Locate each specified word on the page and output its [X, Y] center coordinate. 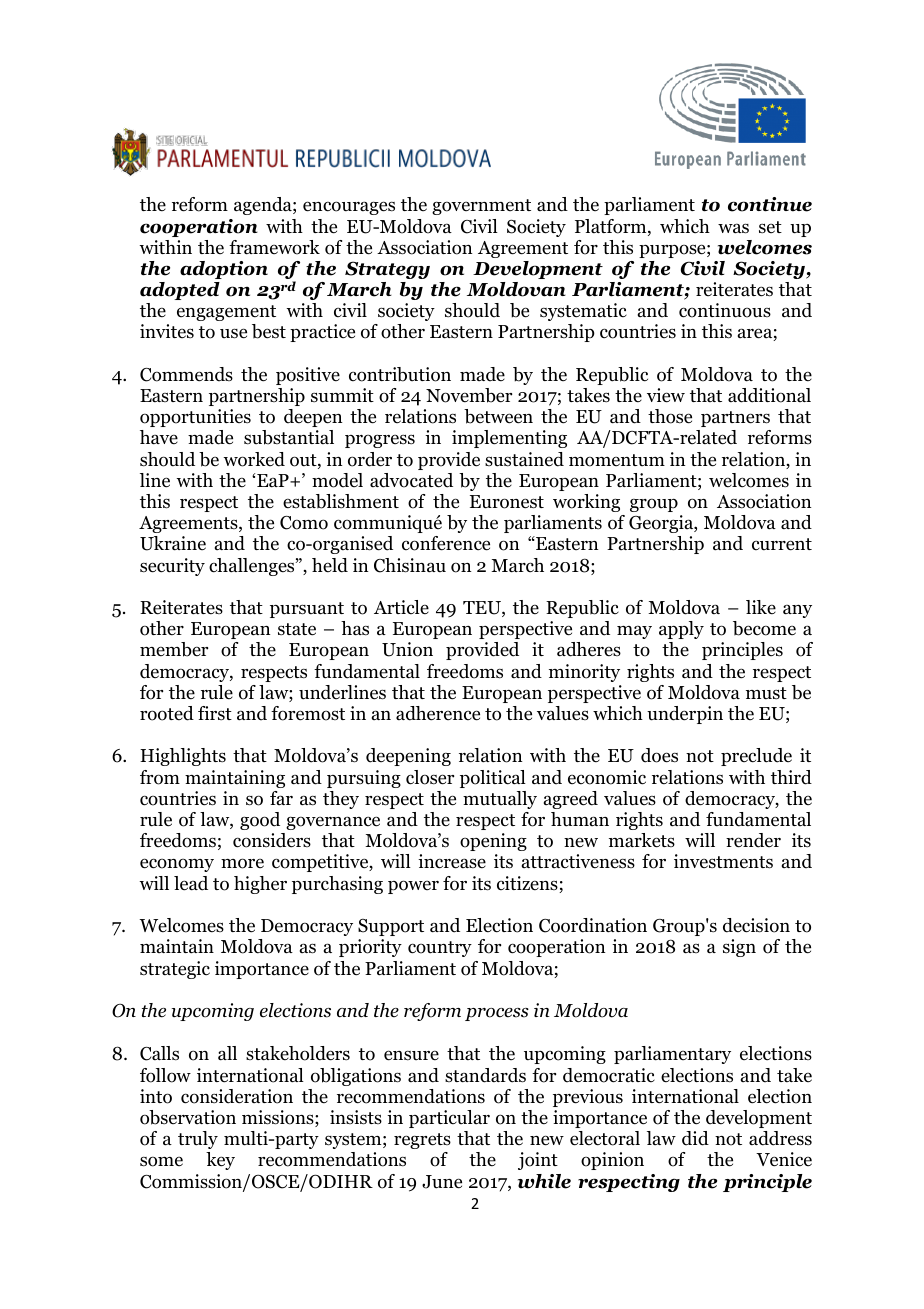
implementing [509, 439]
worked [254, 459]
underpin [685, 715]
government [481, 207]
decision [756, 925]
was [733, 228]
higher [260, 885]
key [220, 1161]
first [215, 713]
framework [274, 247]
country [440, 949]
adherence [438, 713]
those [670, 416]
